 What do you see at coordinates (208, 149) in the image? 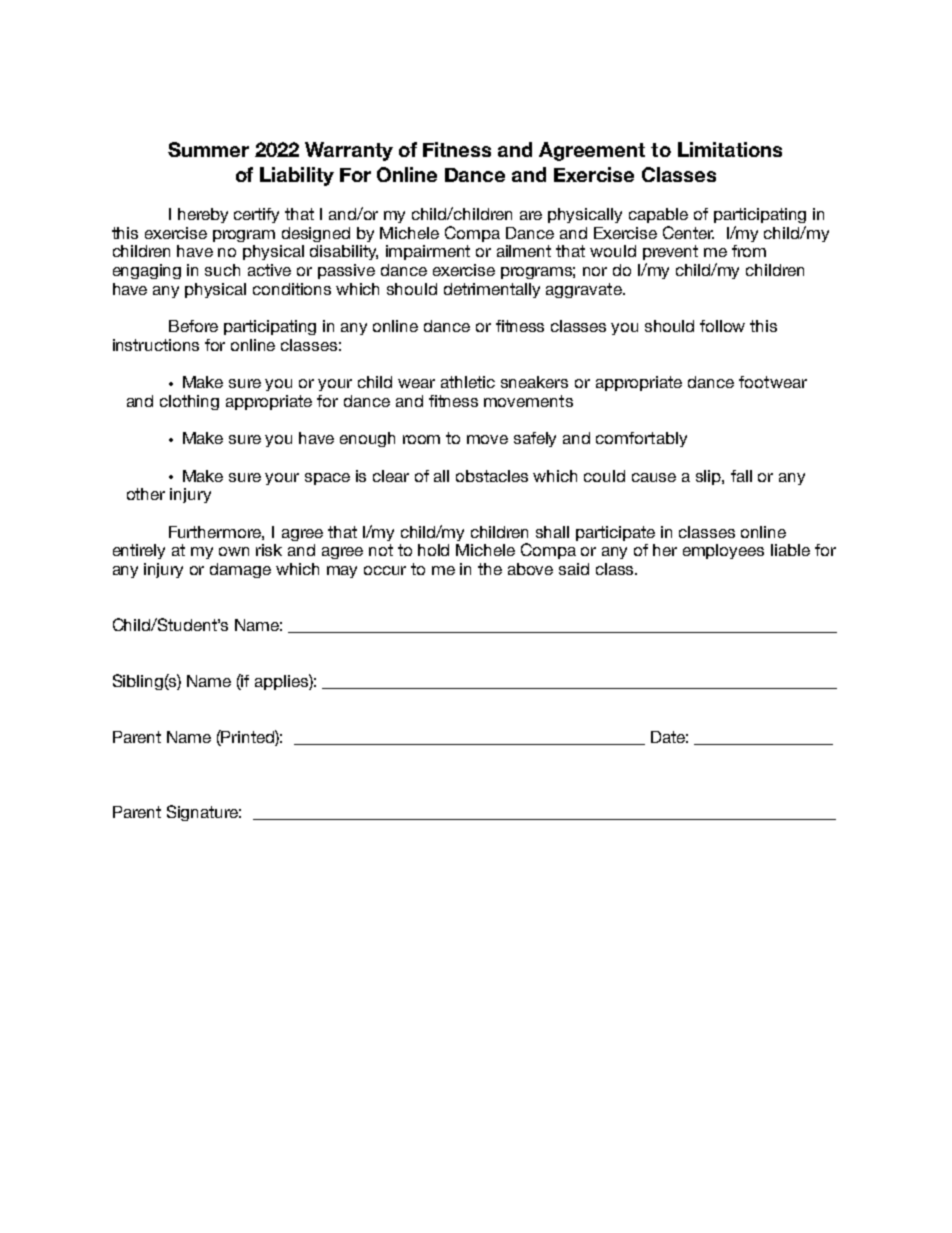
I see `Summer` at bounding box center [208, 149].
